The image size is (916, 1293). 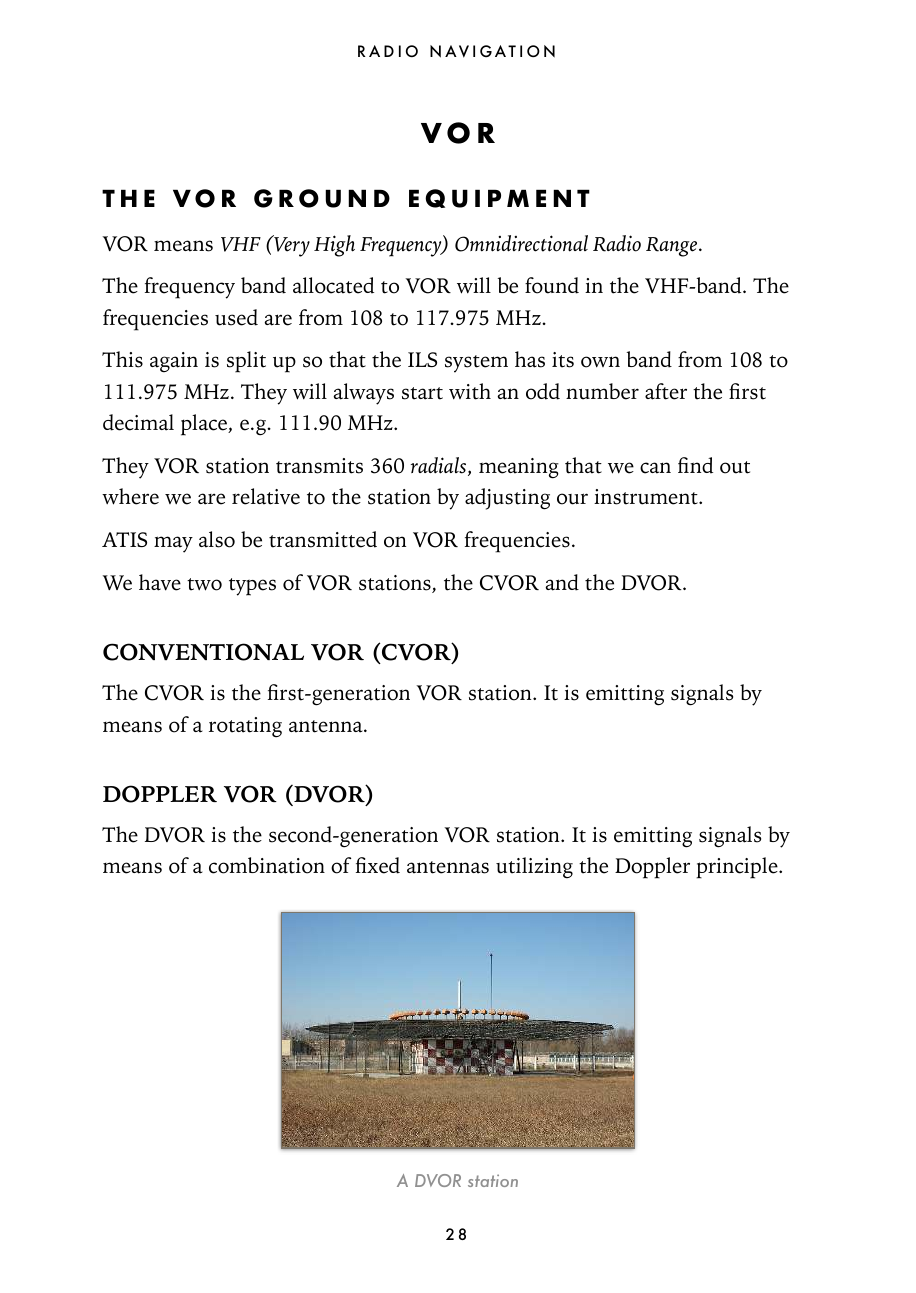 What do you see at coordinates (647, 497) in the page?
I see `instrument` at bounding box center [647, 497].
